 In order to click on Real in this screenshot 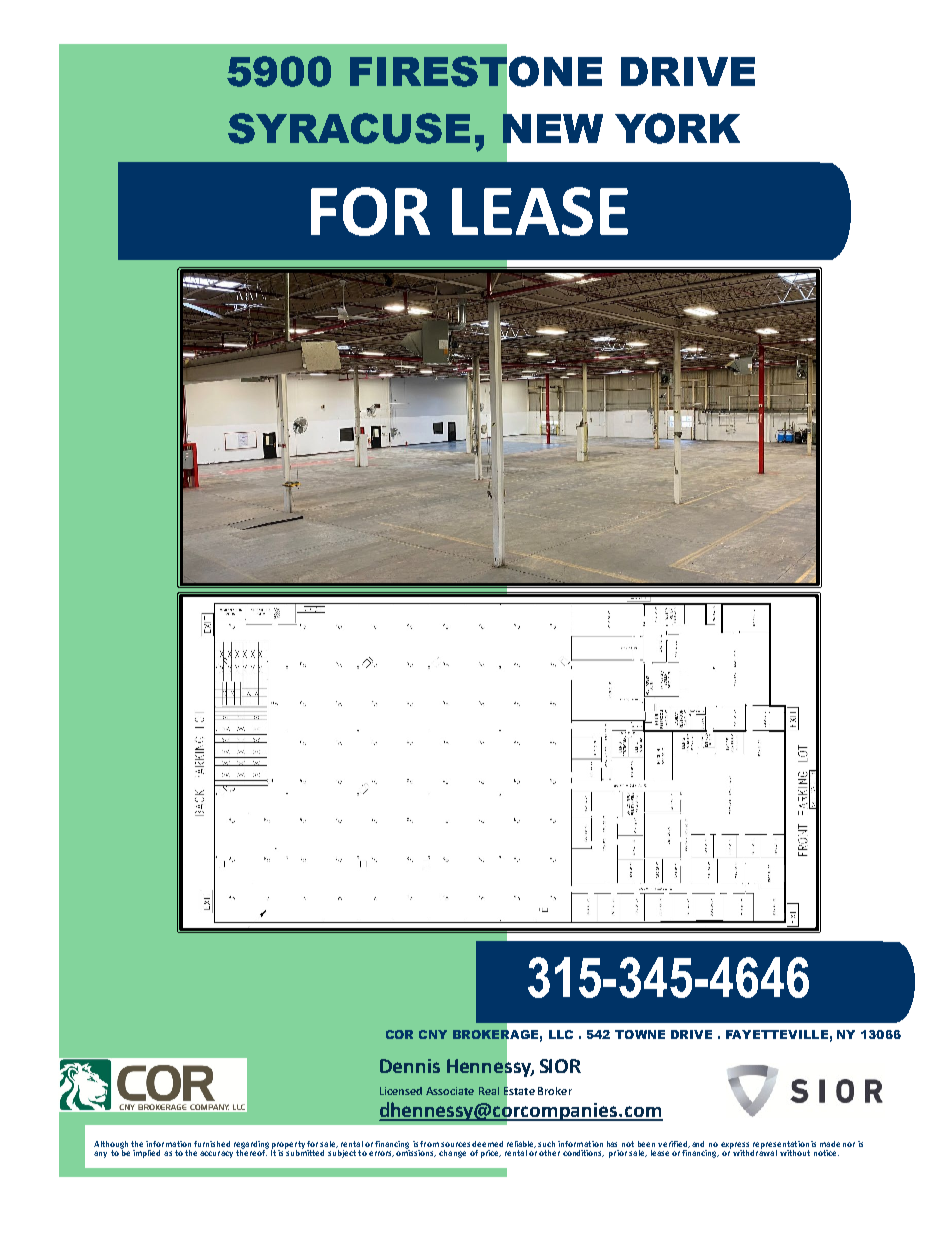, I will do `click(489, 1091)`.
